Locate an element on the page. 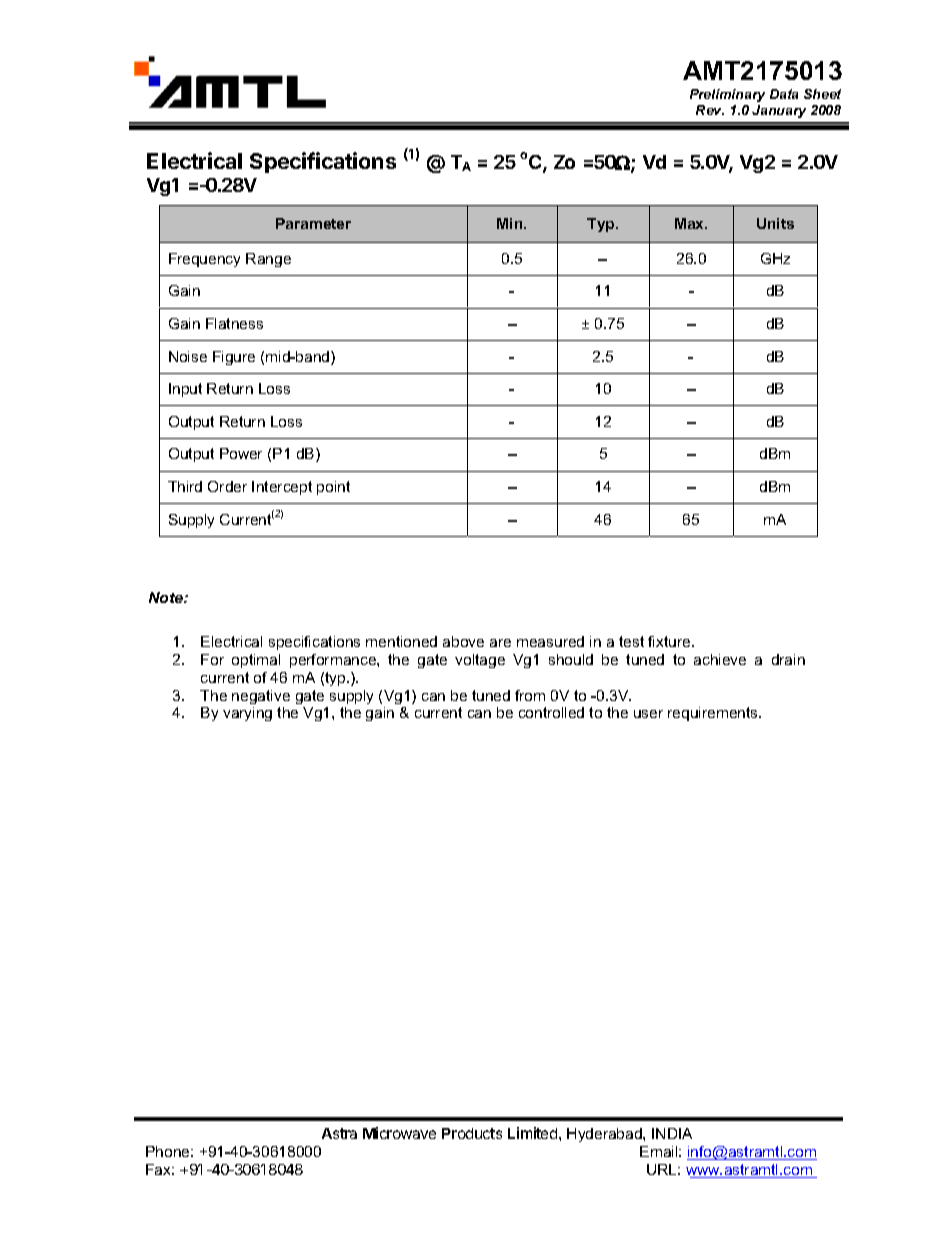 The width and height of the image is (952, 1233). point is located at coordinates (333, 488).
